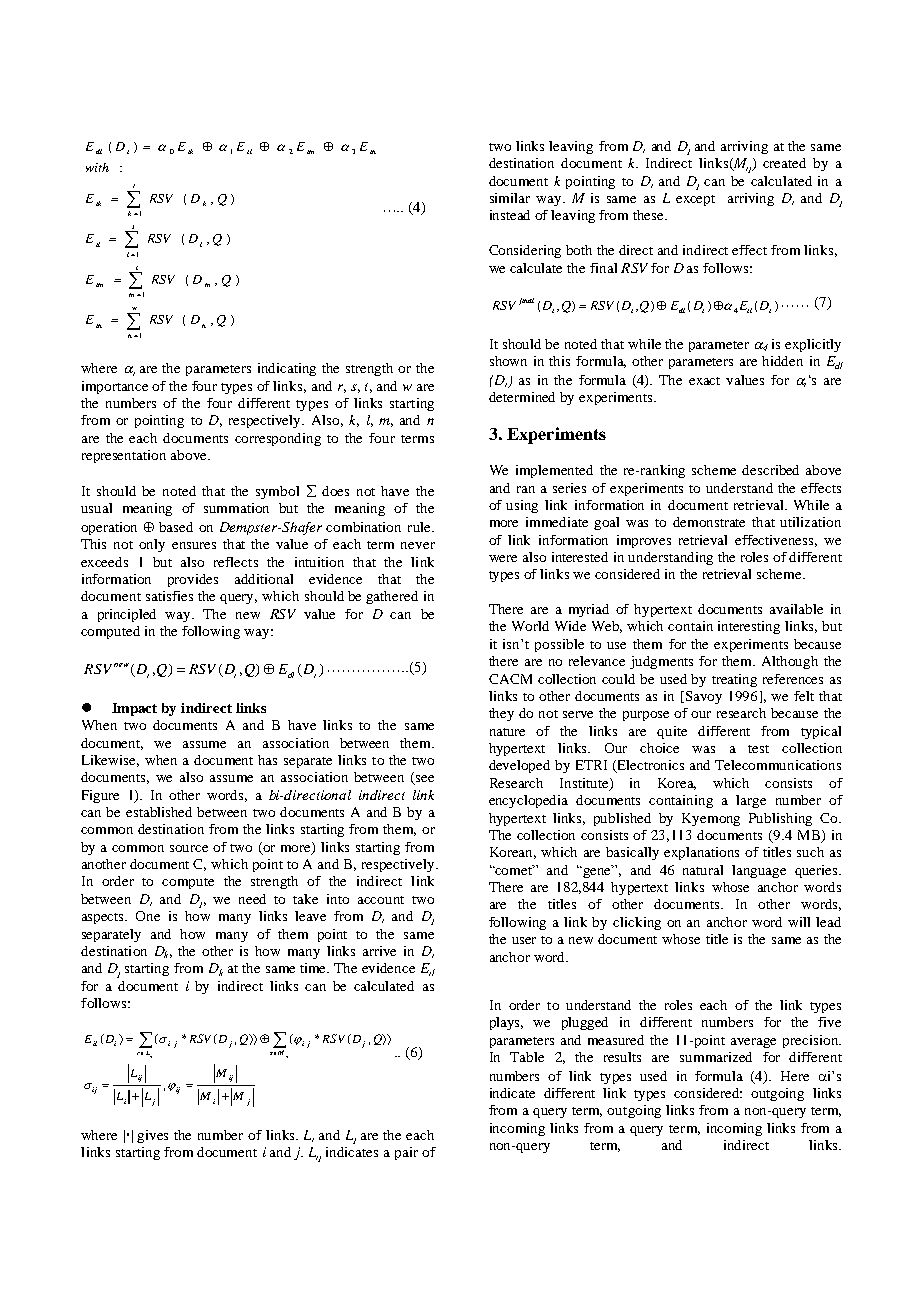 This screenshot has width=924, height=1308. Describe the element at coordinates (152, 1136) in the screenshot. I see `gives` at that location.
